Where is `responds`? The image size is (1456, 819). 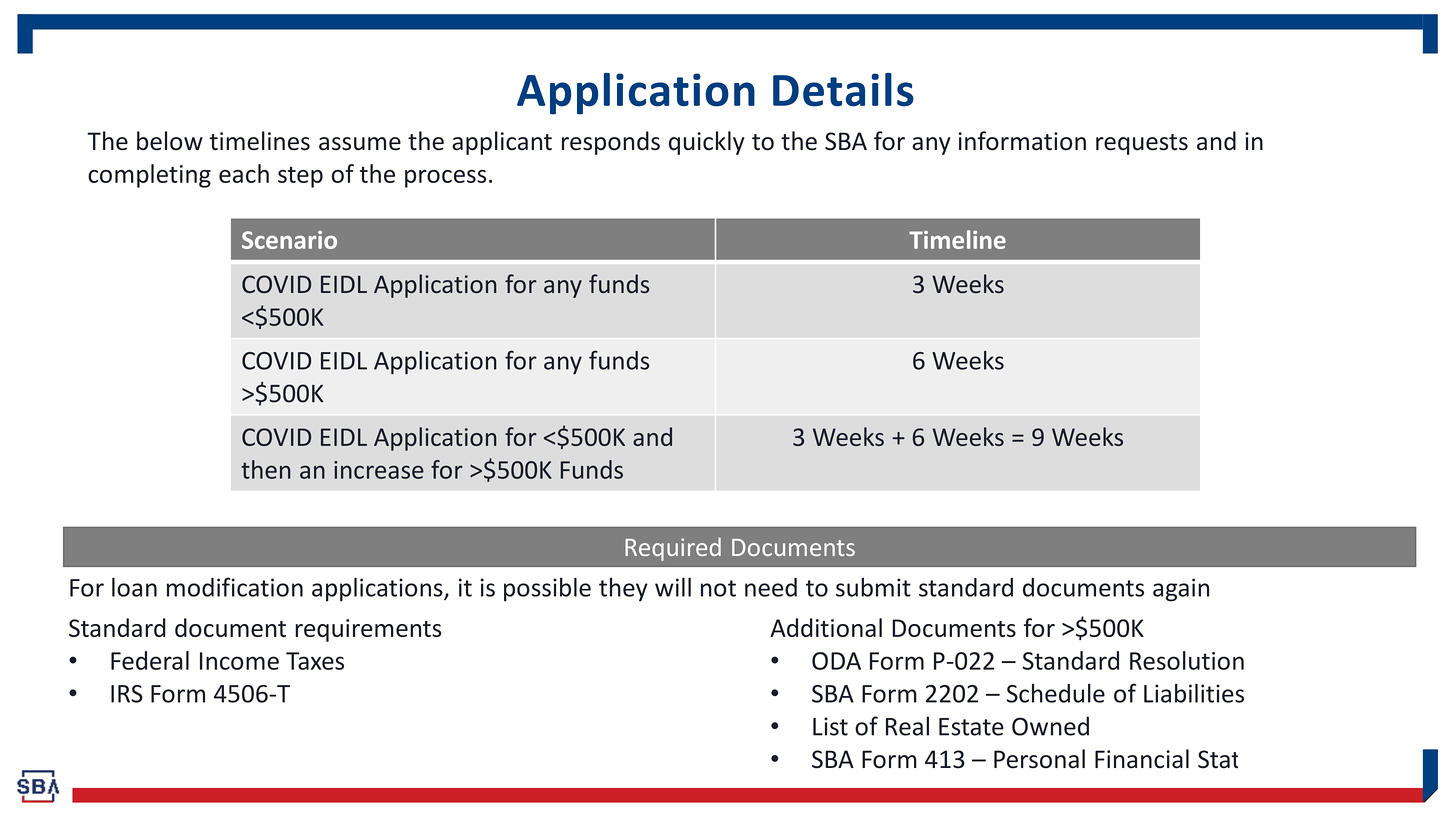
responds is located at coordinates (611, 143).
